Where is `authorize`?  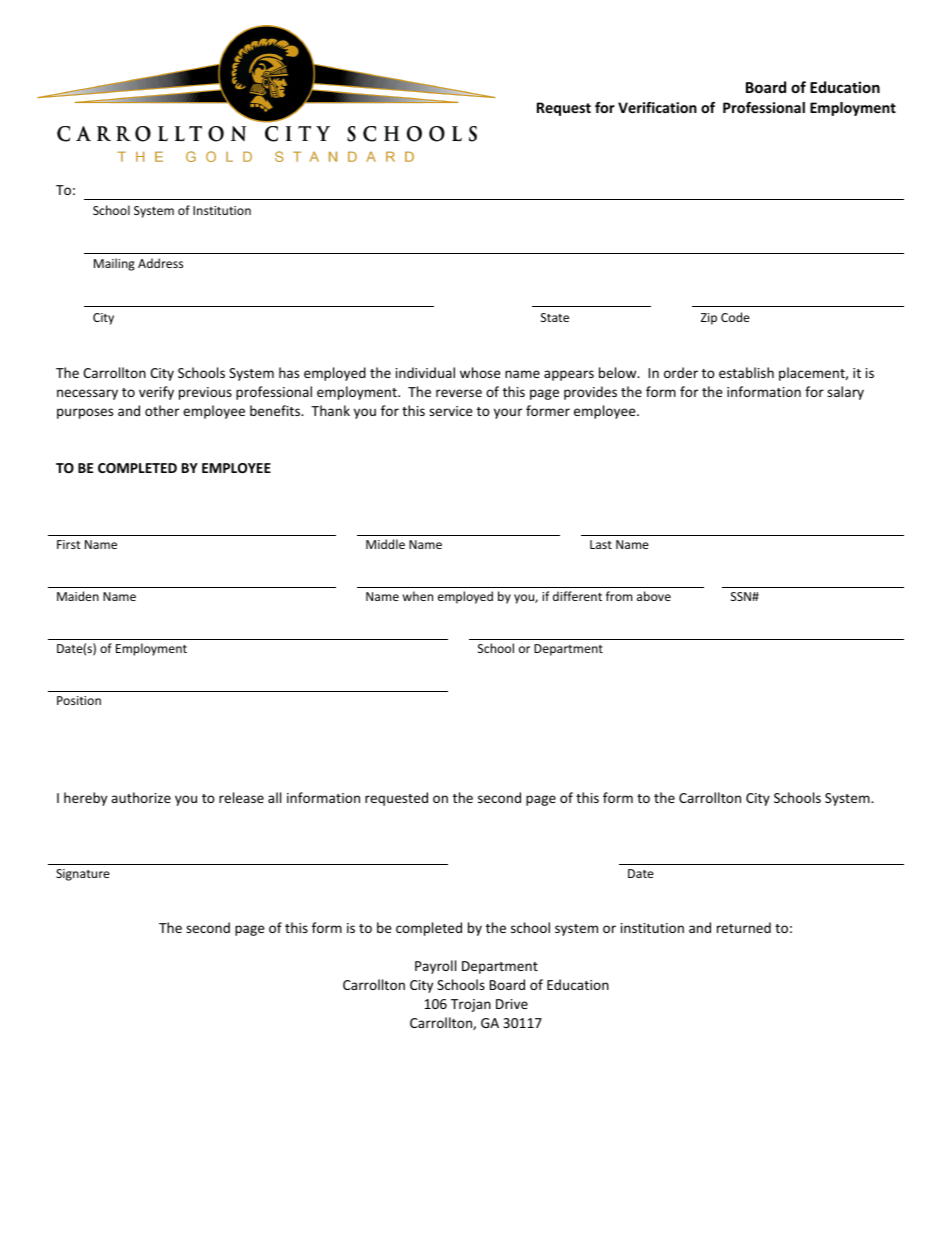
authorize is located at coordinates (141, 797).
